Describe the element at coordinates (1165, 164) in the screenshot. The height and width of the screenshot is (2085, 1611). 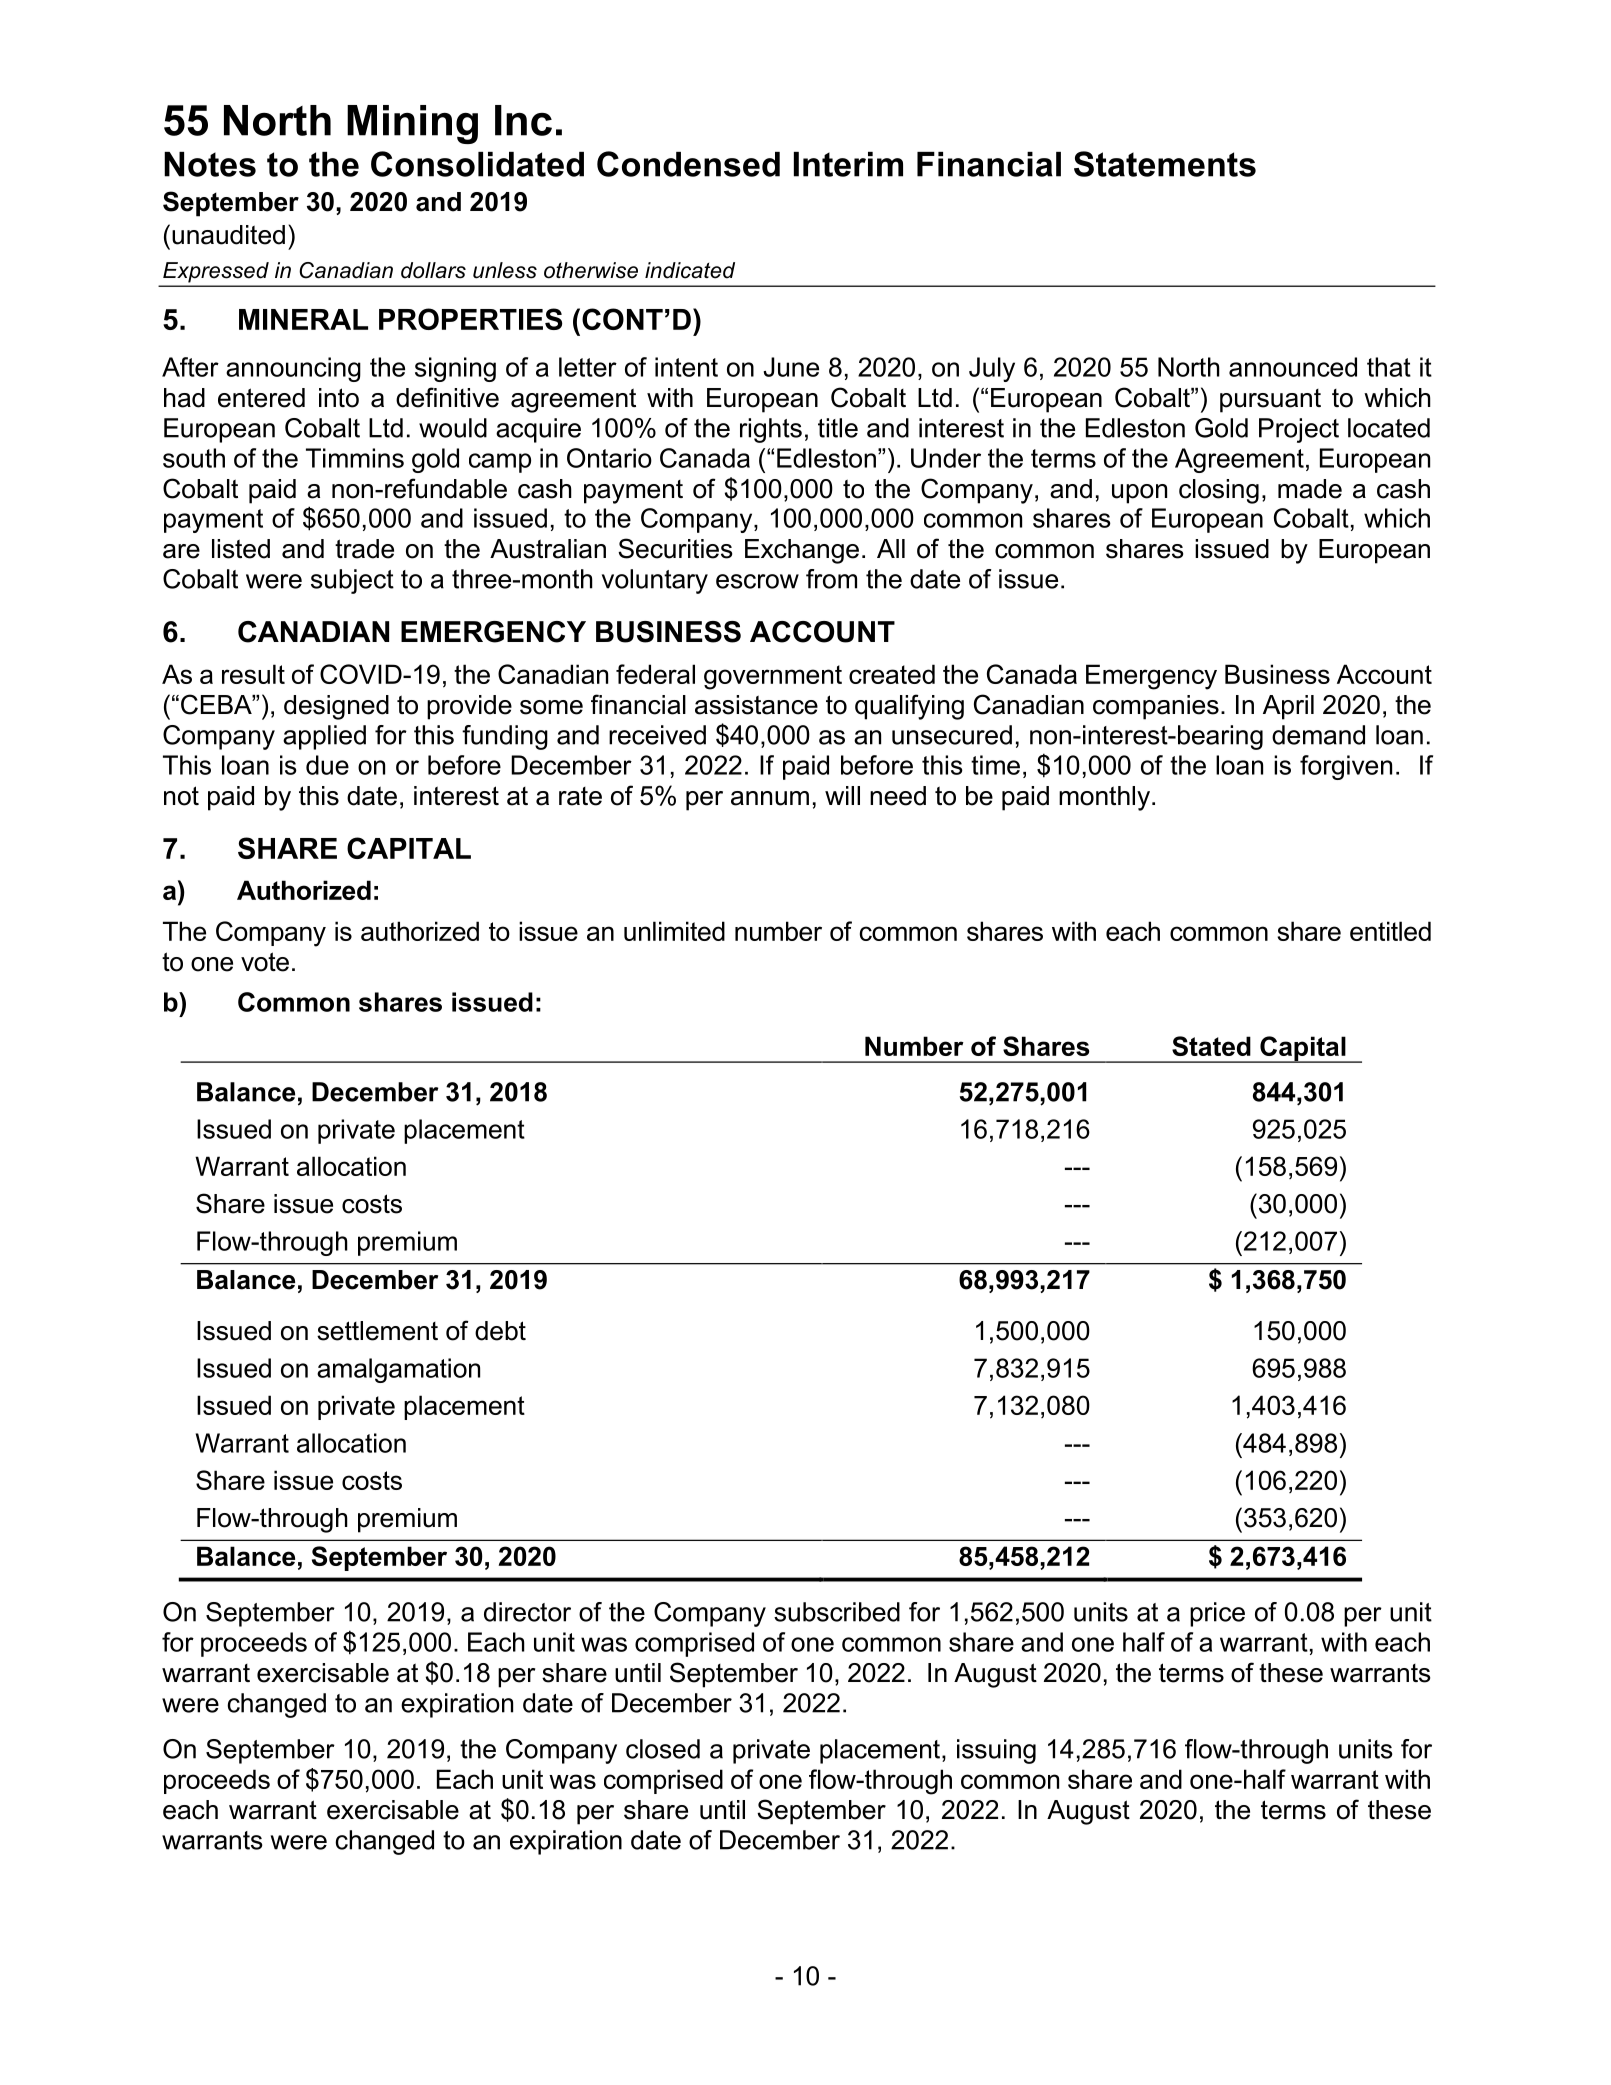
I see `Statements` at that location.
